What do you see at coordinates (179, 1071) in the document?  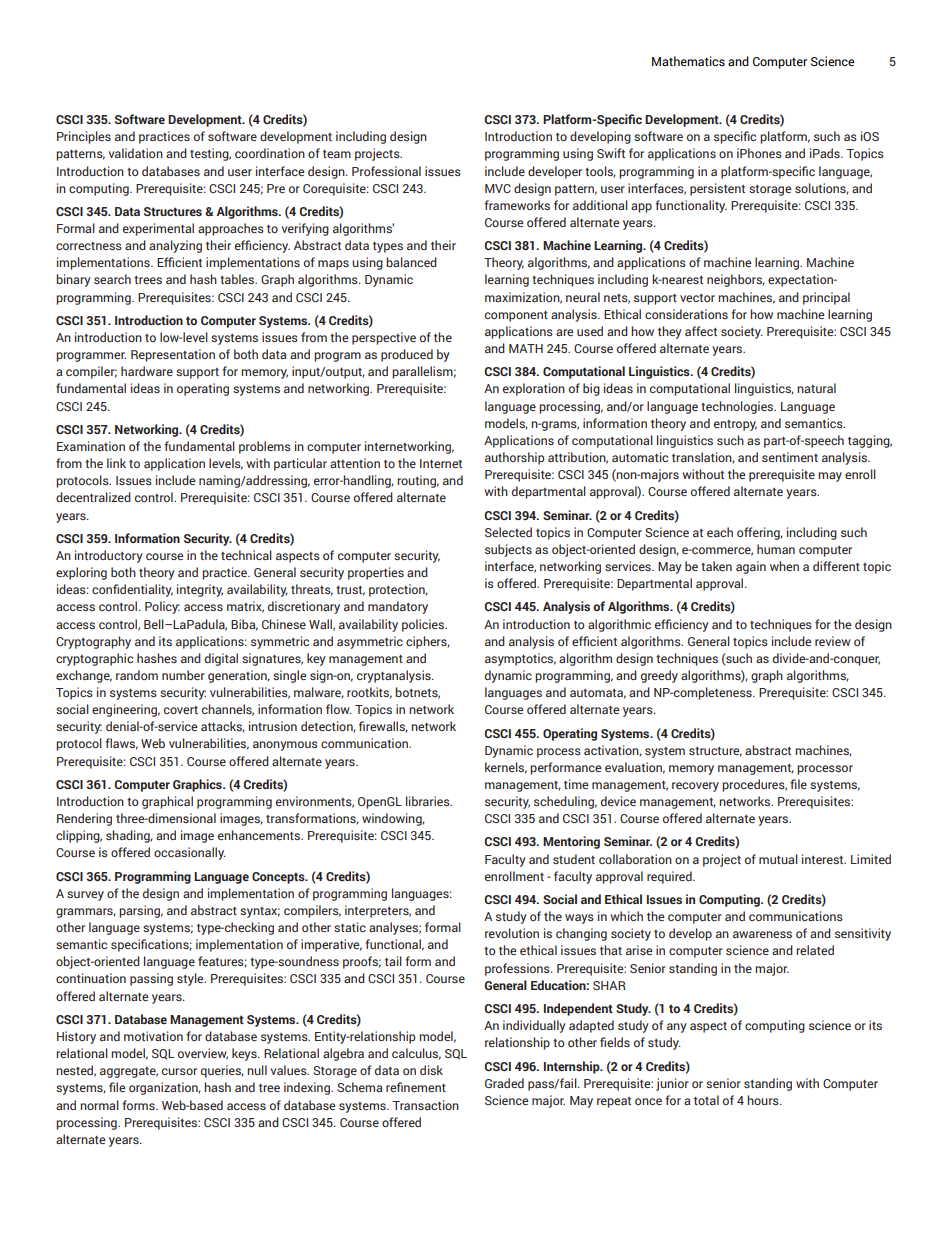 I see `cursor` at bounding box center [179, 1071].
